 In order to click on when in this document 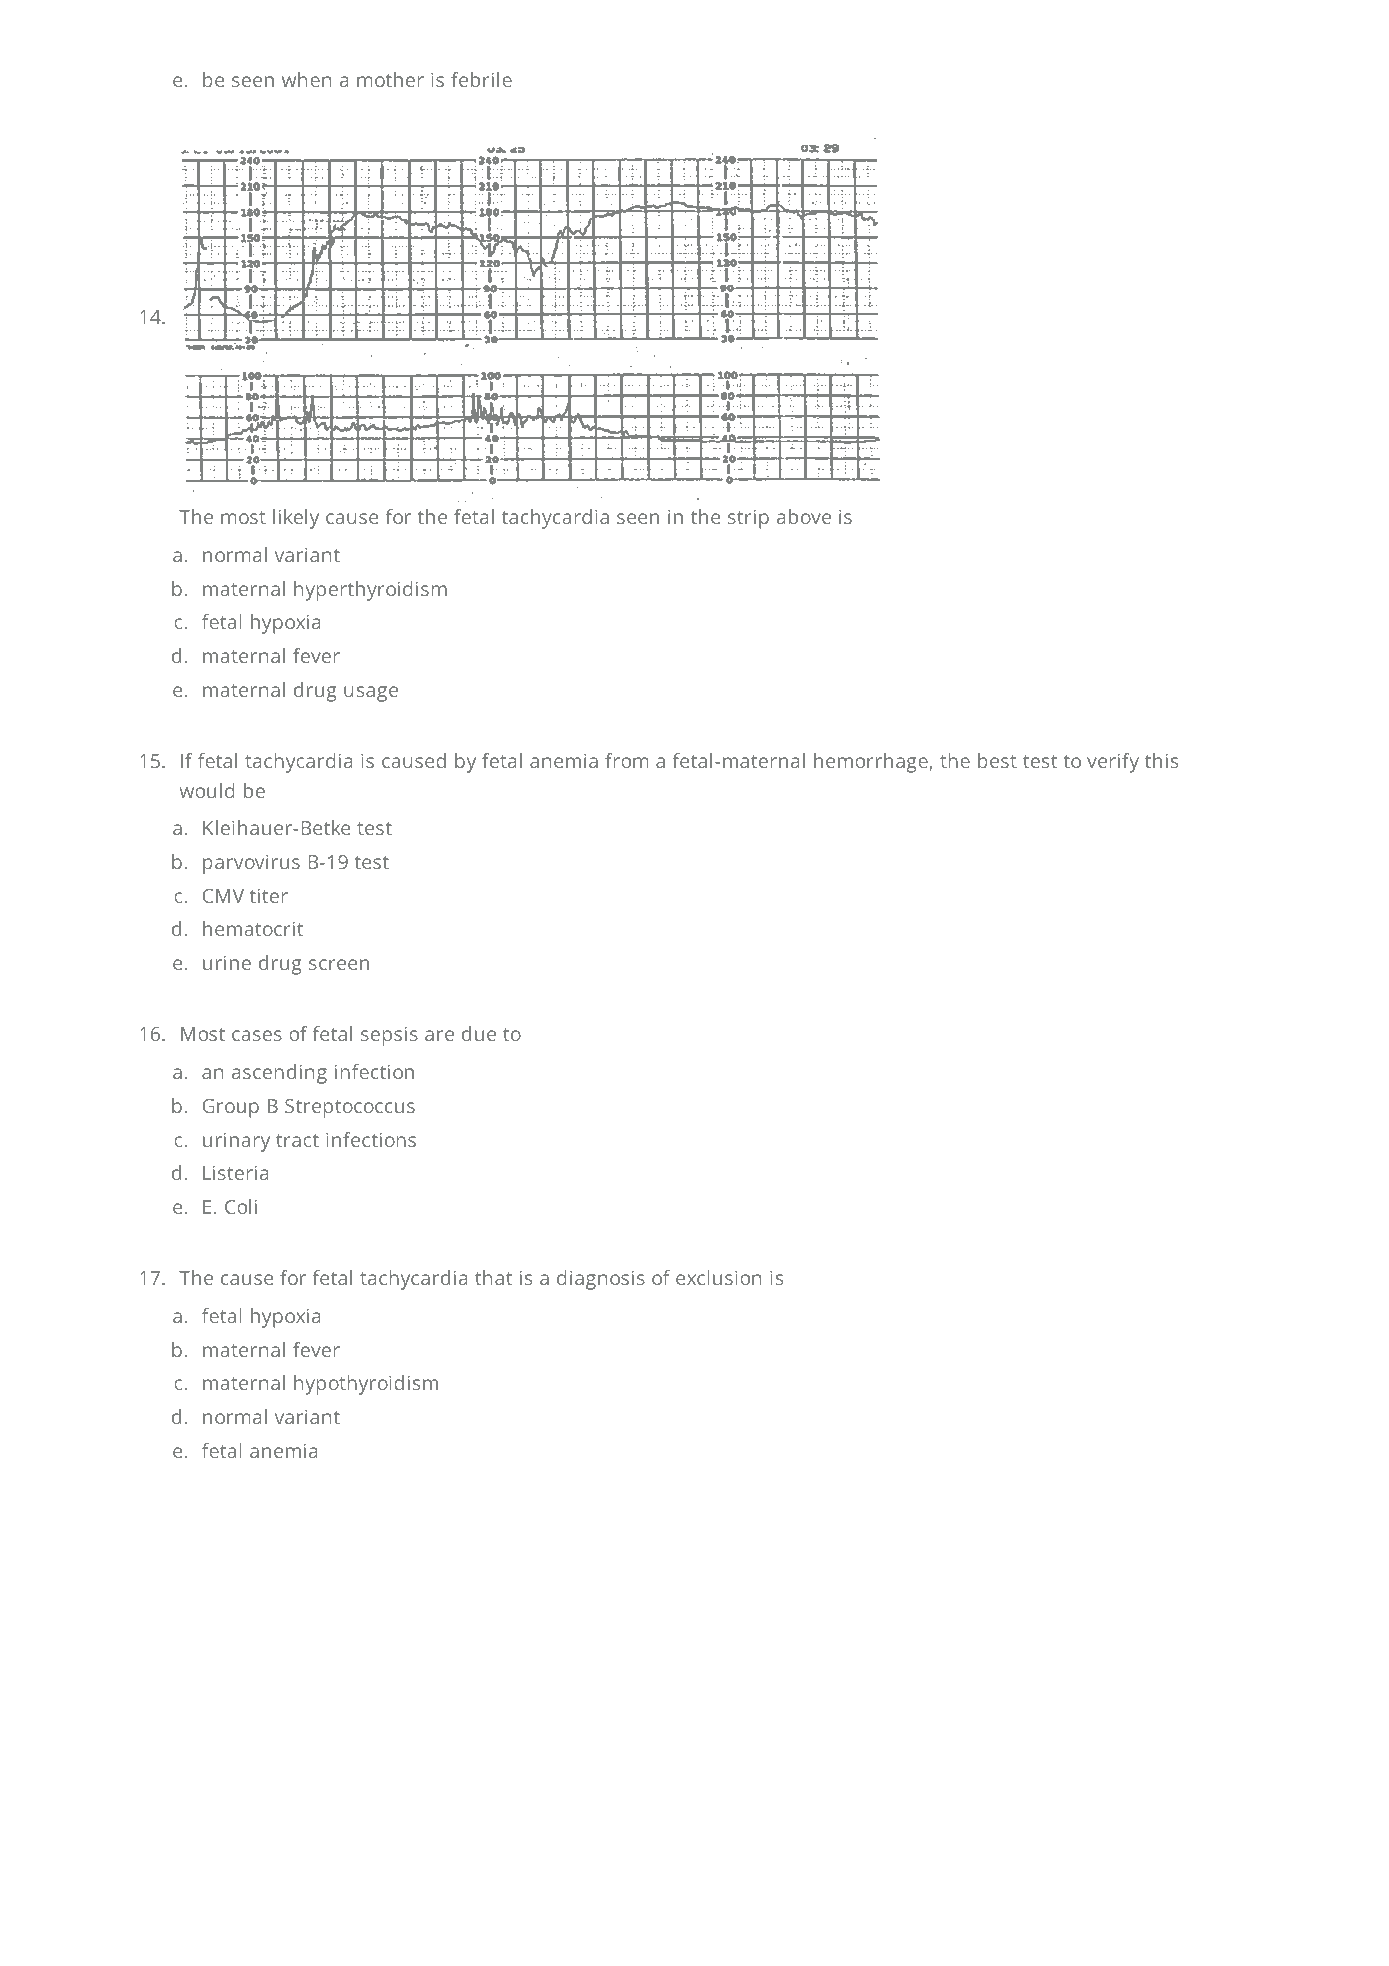, I will do `click(306, 79)`.
